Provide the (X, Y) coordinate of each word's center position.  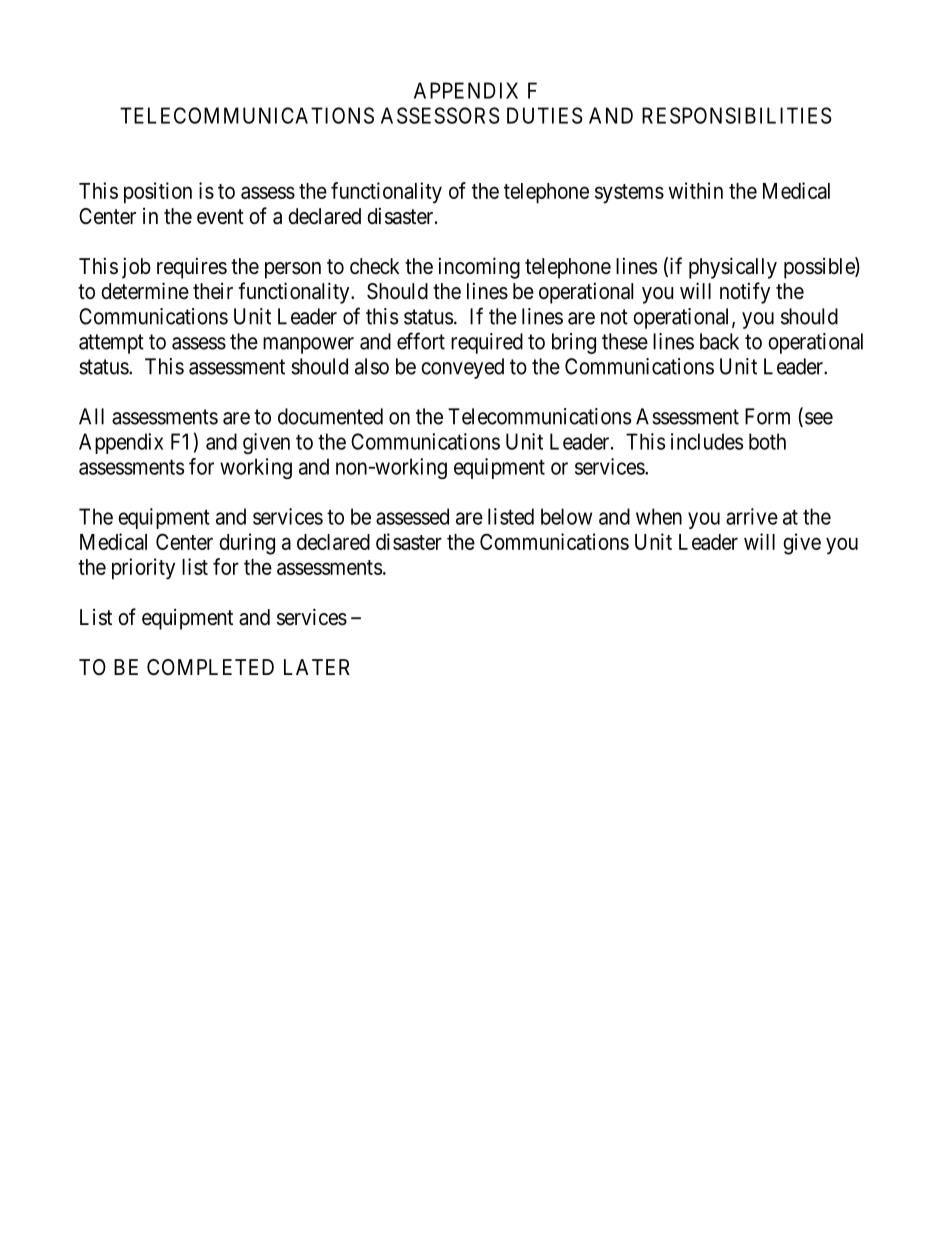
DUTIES (545, 115)
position (158, 192)
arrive (752, 516)
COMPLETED (210, 667)
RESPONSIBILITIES (737, 115)
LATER (317, 667)
